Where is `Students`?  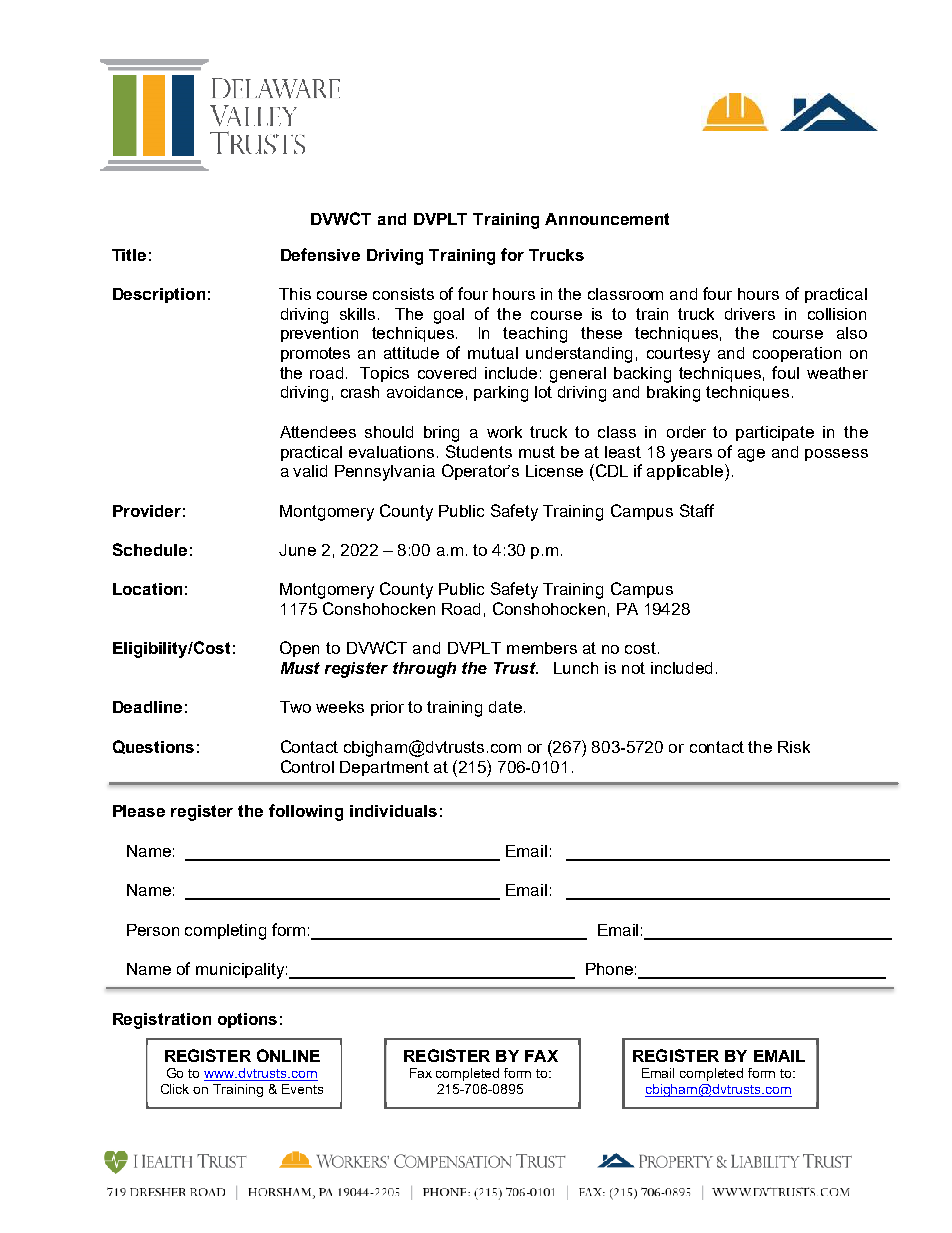 Students is located at coordinates (479, 451).
